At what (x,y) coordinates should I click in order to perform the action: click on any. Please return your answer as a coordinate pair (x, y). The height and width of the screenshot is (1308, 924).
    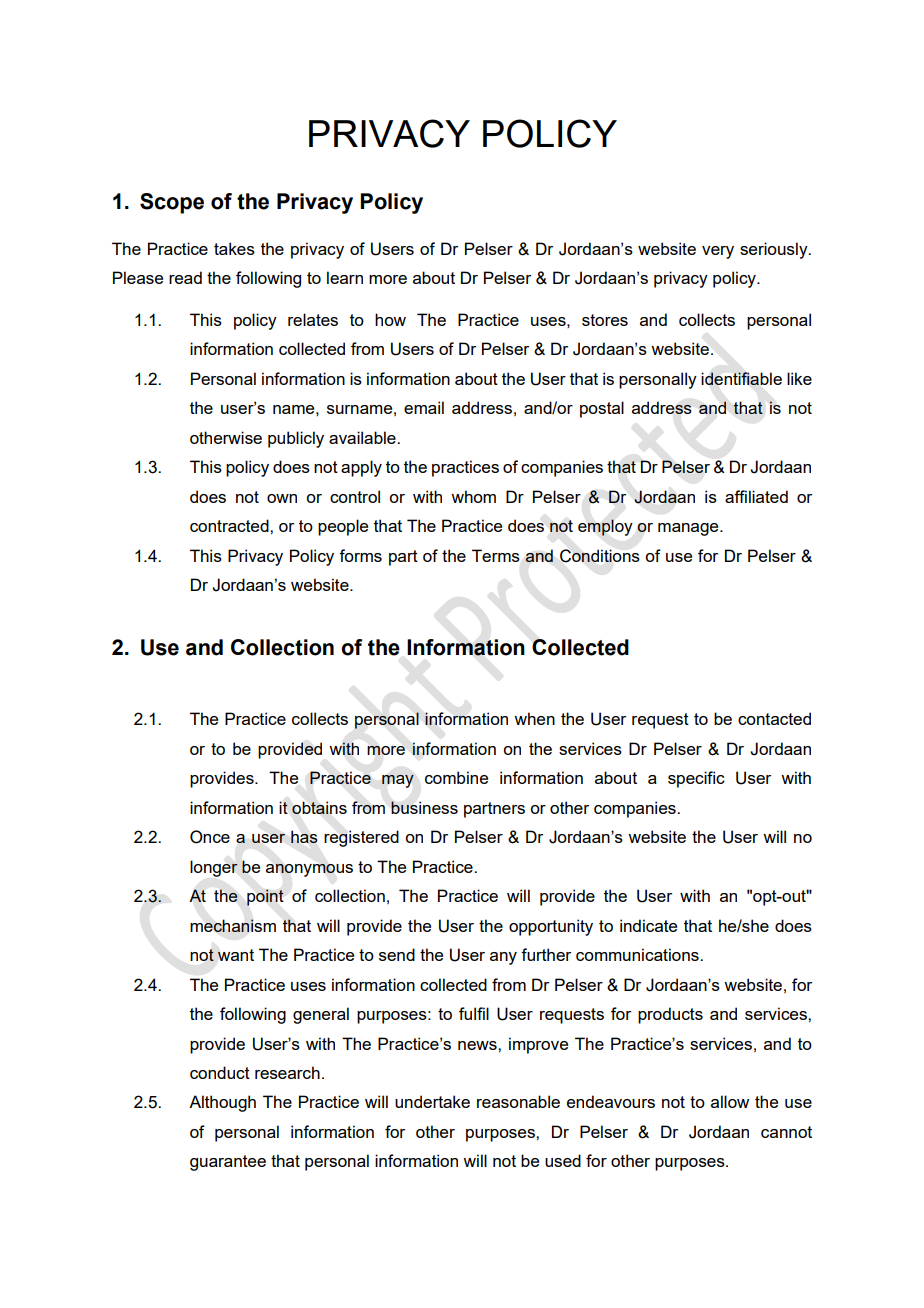
    Looking at the image, I should click on (503, 958).
